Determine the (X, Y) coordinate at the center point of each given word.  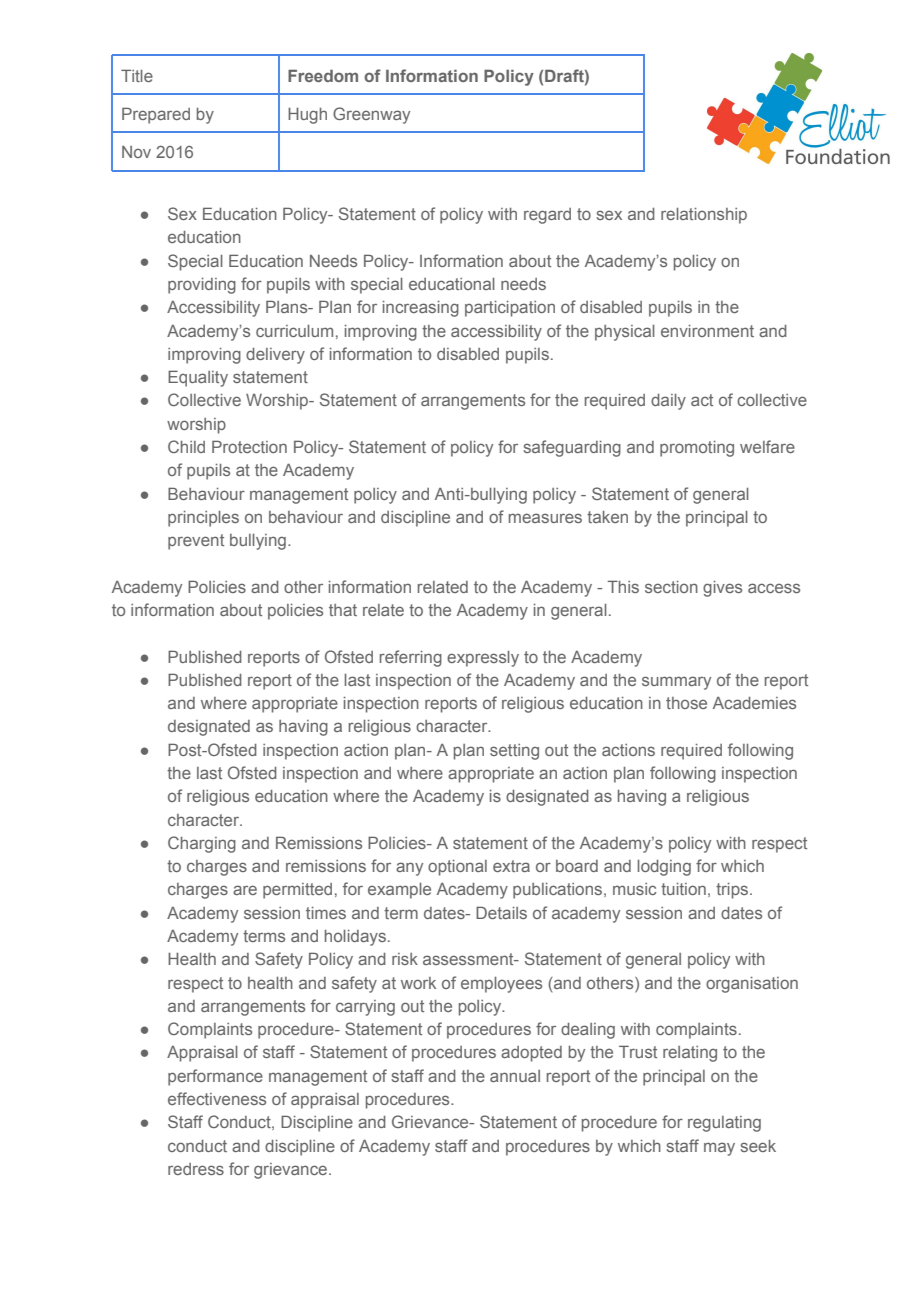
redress (196, 1169)
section (671, 587)
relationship (704, 216)
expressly (483, 659)
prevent (196, 542)
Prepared (156, 115)
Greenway (371, 115)
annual (515, 1076)
